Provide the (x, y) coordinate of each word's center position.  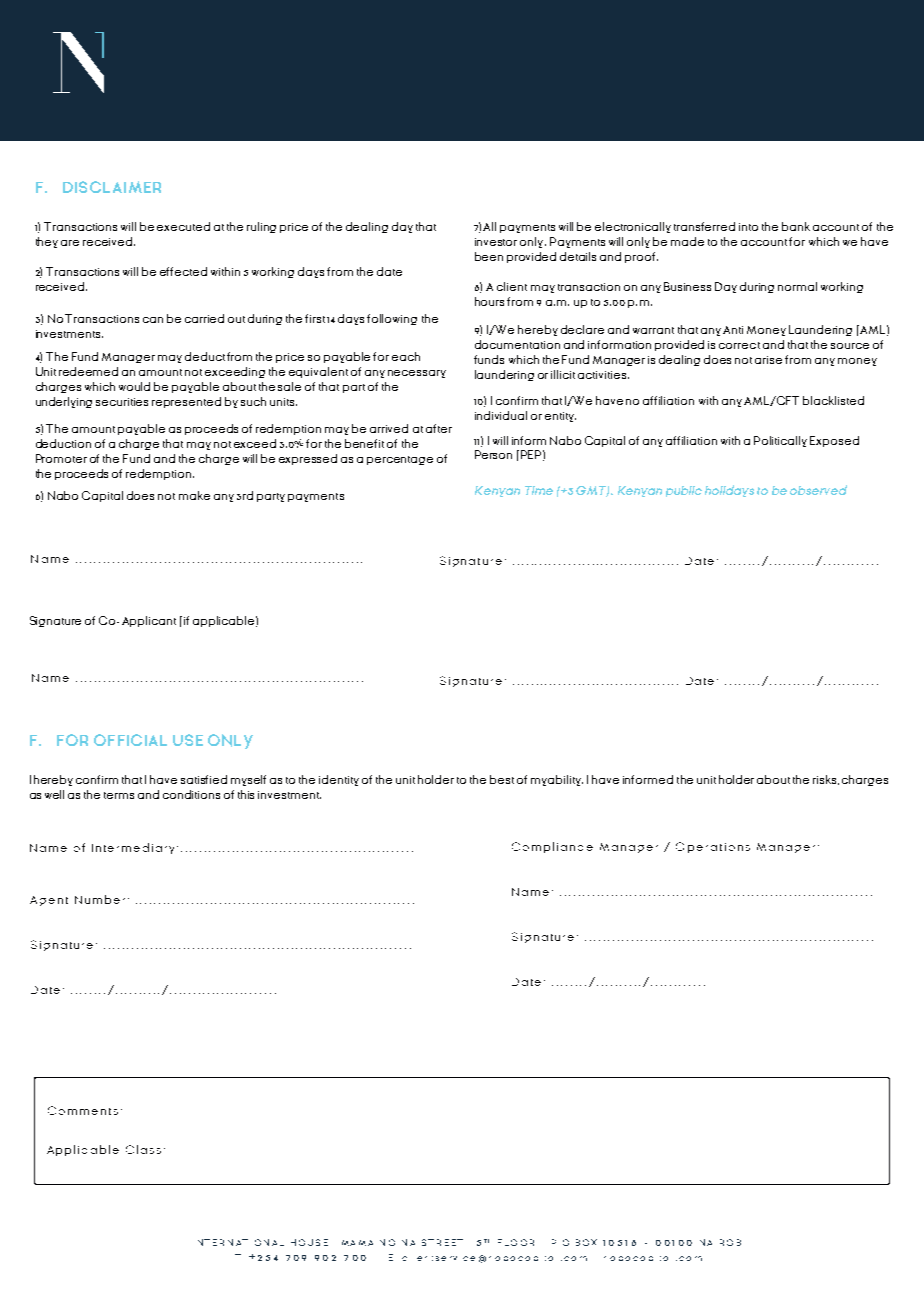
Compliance (552, 847)
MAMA (357, 1243)
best (502, 779)
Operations (713, 847)
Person (493, 454)
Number (100, 899)
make (194, 495)
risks (826, 780)
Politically (780, 441)
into (748, 227)
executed (183, 226)
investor (496, 242)
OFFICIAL (130, 740)
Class (143, 1149)
